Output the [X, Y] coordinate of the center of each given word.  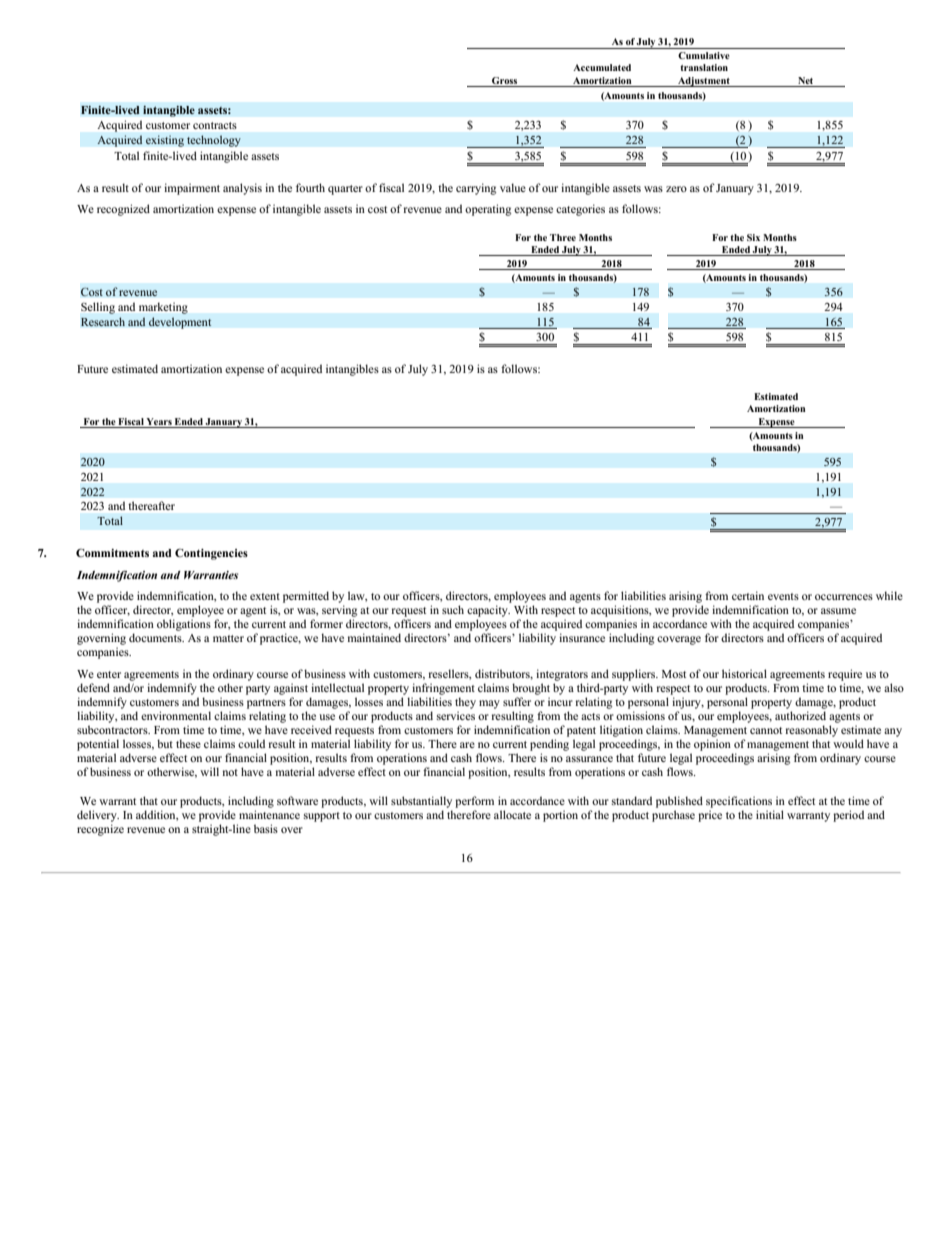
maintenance [269, 814]
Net [805, 80]
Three [563, 237]
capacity [488, 611]
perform [474, 802]
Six [753, 237]
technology [214, 141]
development [180, 323]
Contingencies [211, 554]
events [783, 596]
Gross [504, 80]
